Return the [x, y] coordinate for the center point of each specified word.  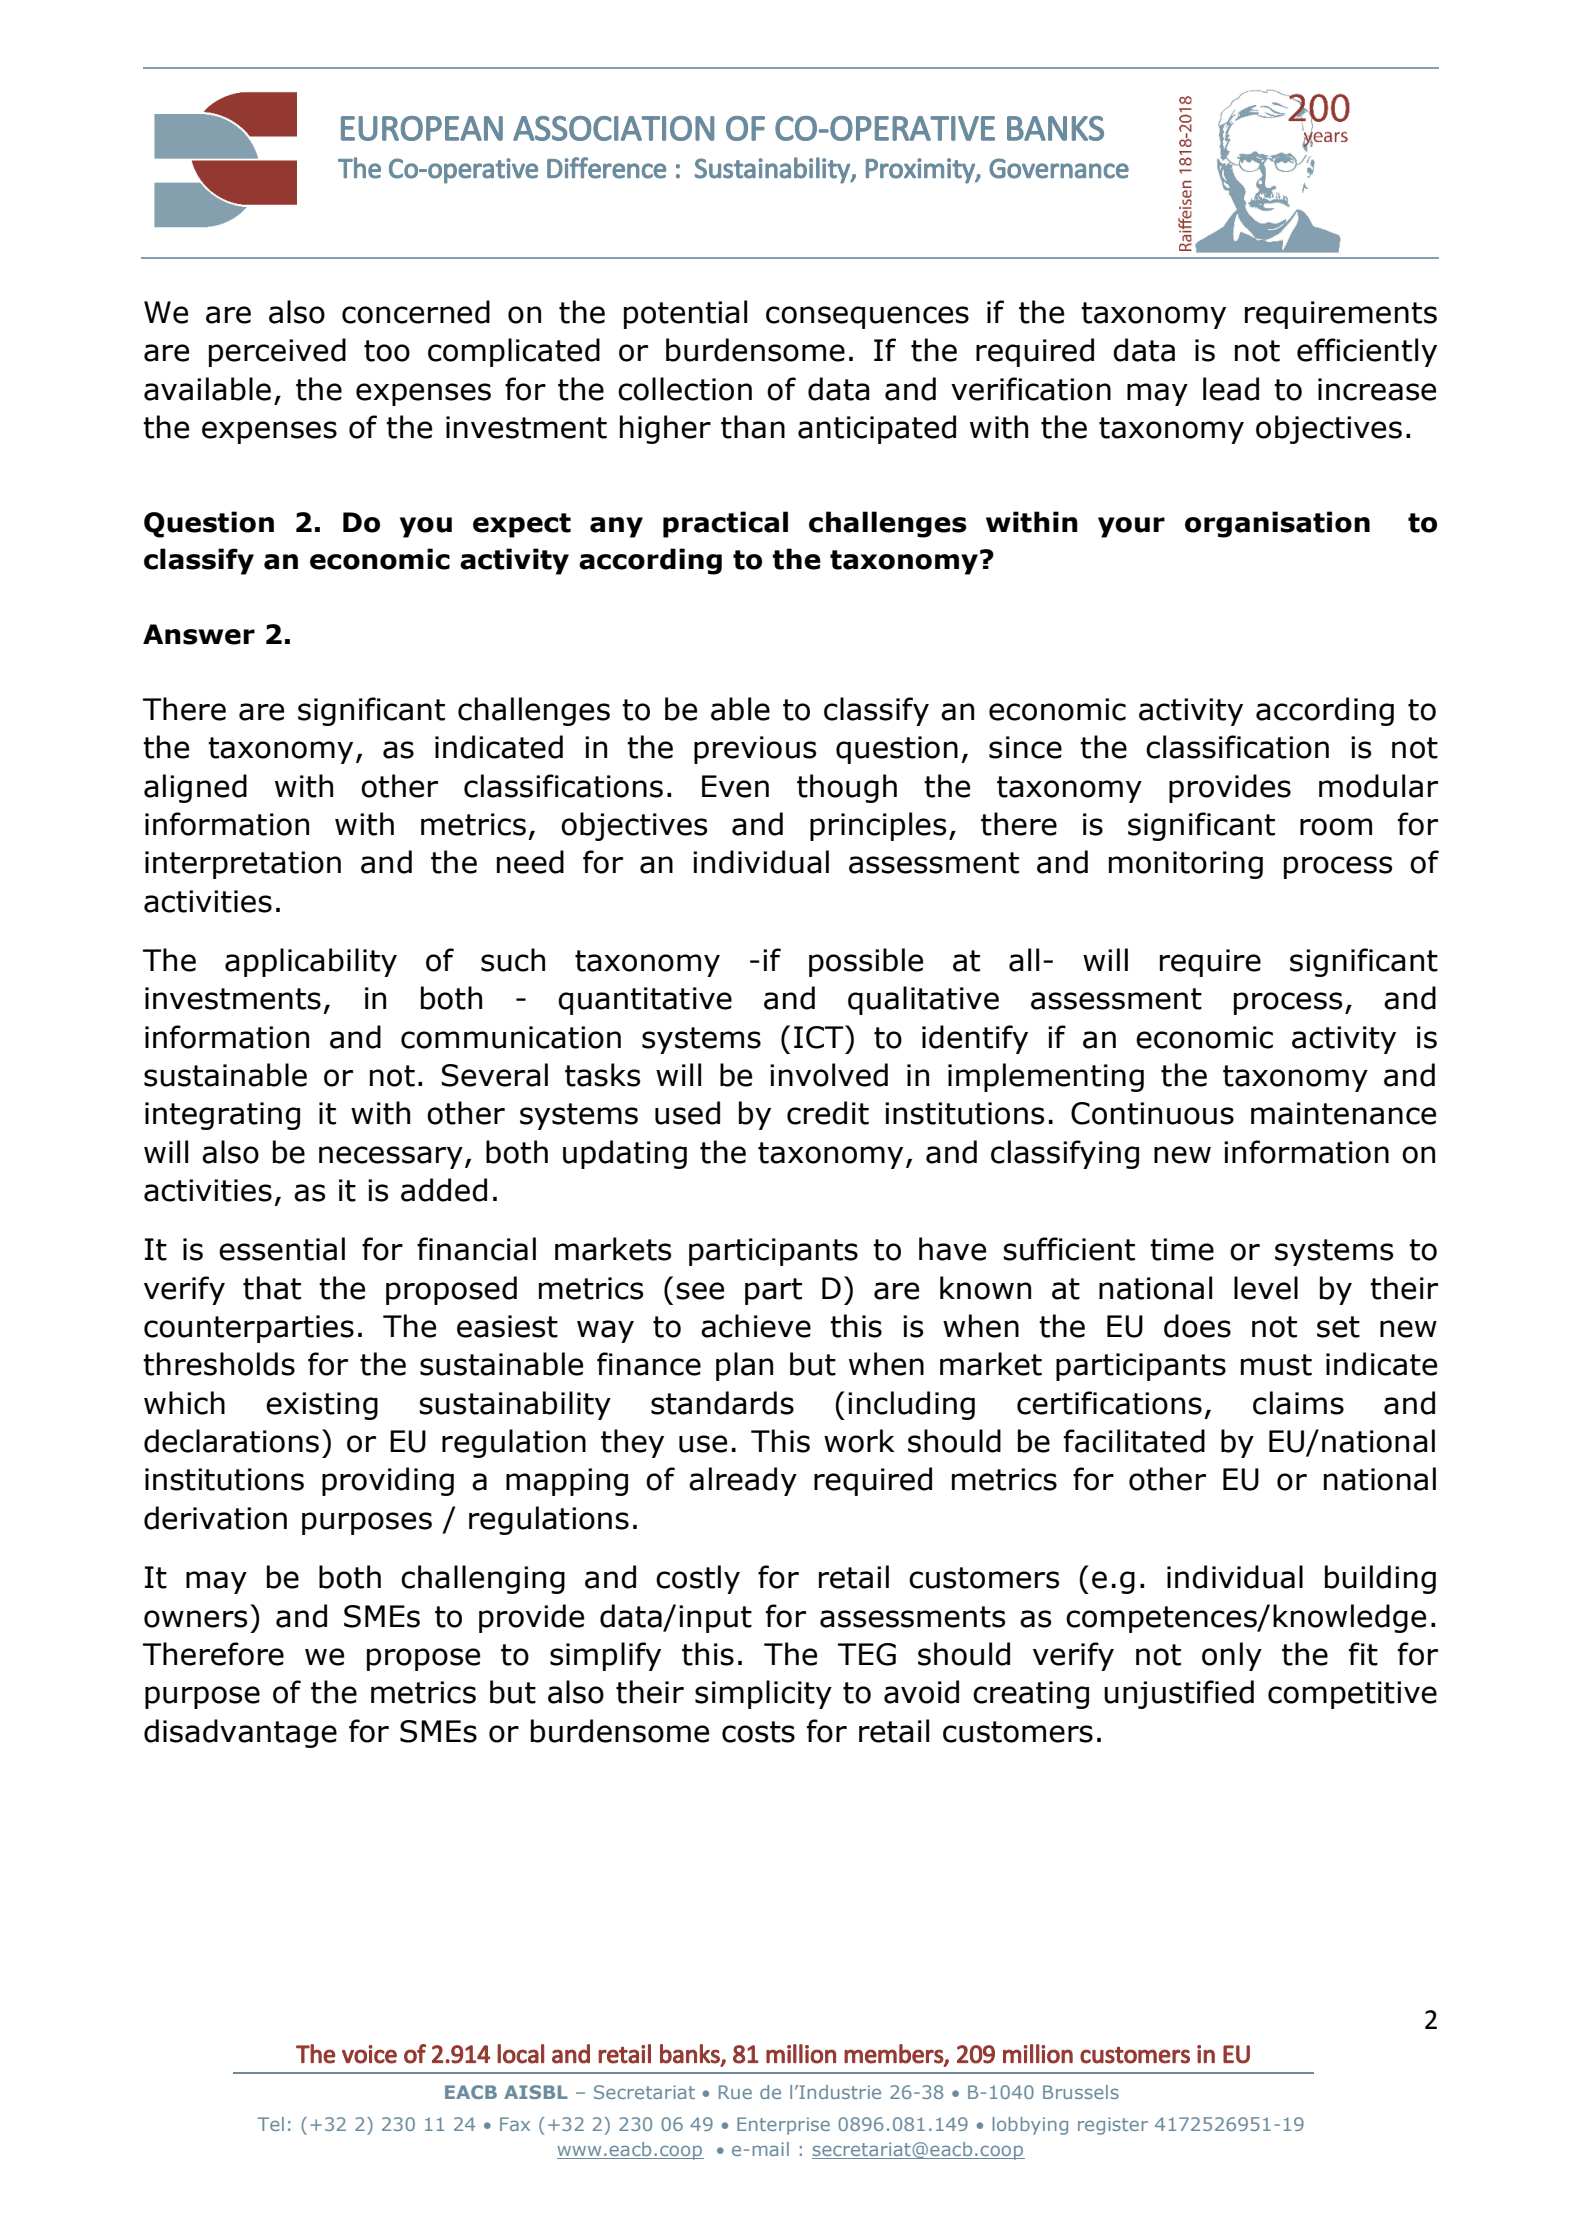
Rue [735, 2092]
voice [369, 2054]
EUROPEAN [422, 128]
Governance [1059, 168]
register [1113, 2126]
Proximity [921, 171]
